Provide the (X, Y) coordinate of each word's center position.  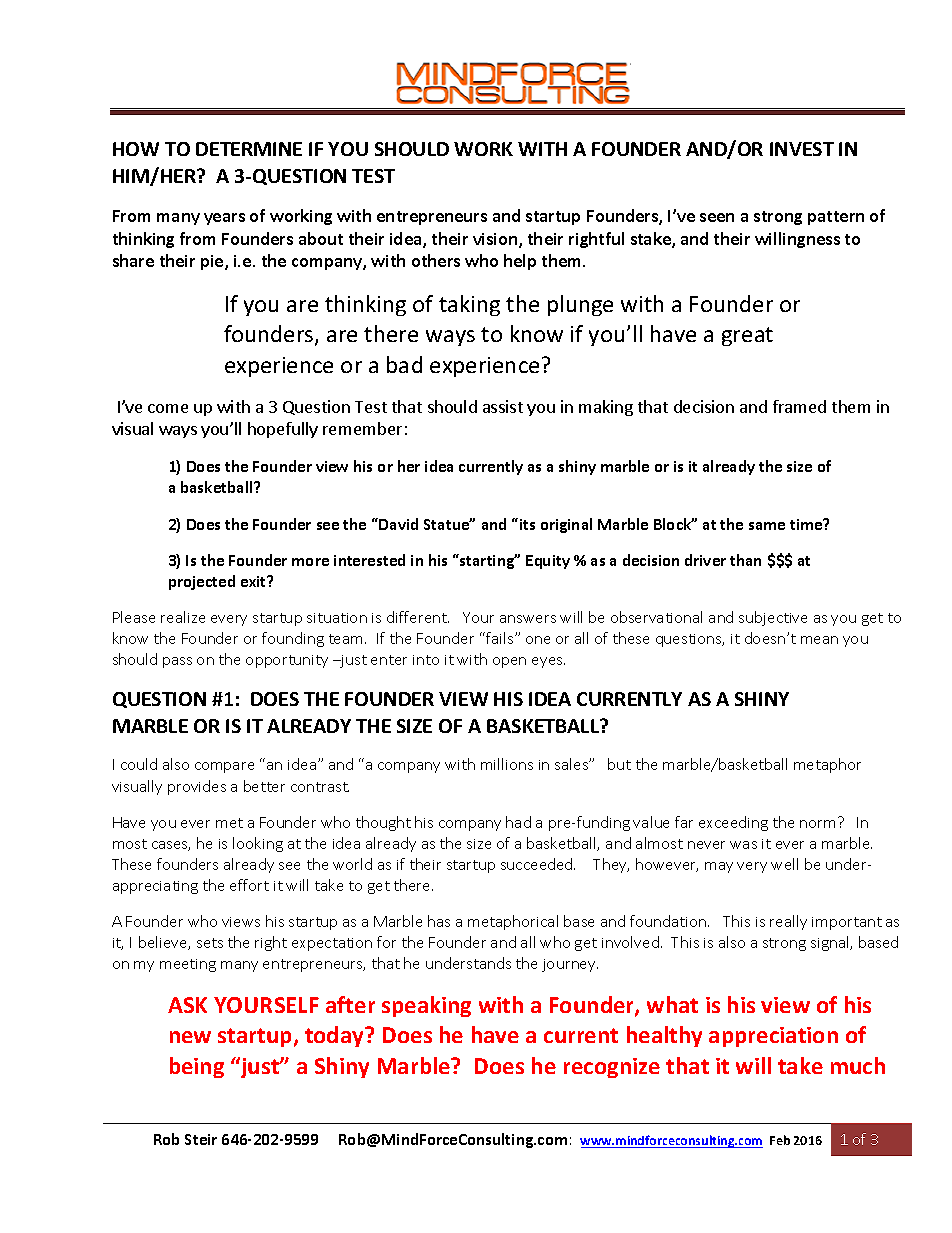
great (747, 336)
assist (503, 406)
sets (210, 943)
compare (224, 767)
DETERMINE (249, 149)
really (788, 922)
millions (507, 764)
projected (202, 582)
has (439, 921)
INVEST (802, 149)
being (197, 1067)
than (745, 560)
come (168, 408)
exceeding (733, 823)
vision (496, 240)
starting (487, 561)
